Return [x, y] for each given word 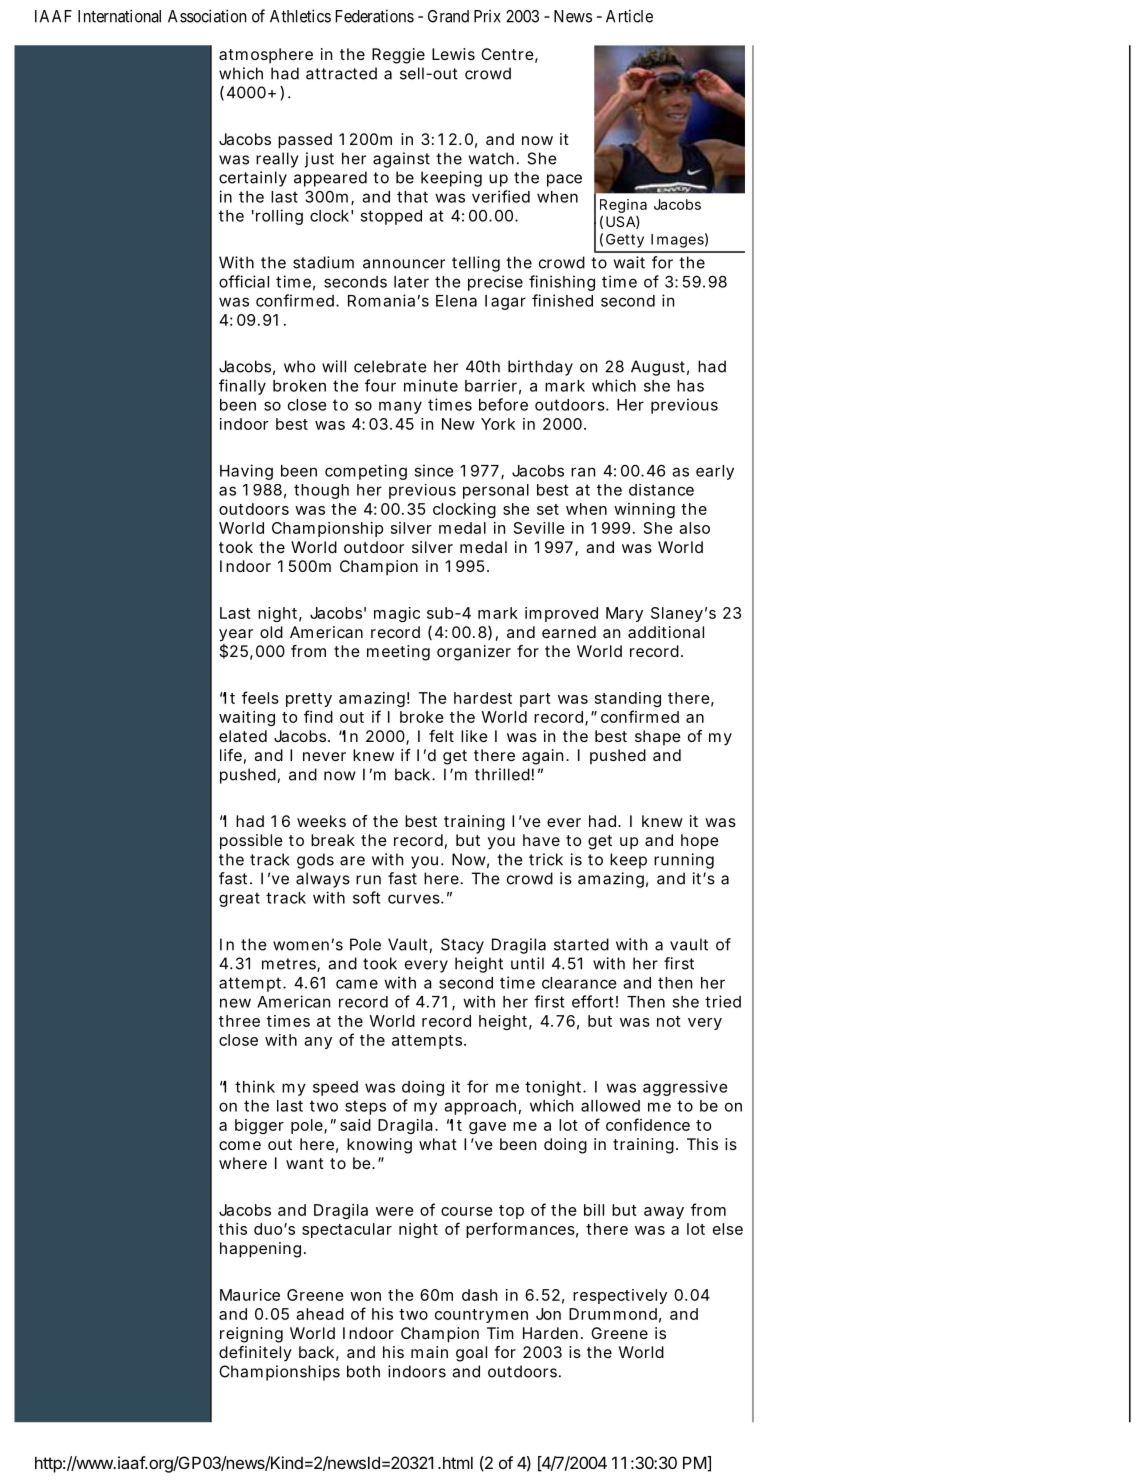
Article [629, 16]
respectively [620, 1296]
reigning [251, 1335]
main [429, 1352]
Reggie [398, 56]
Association [207, 16]
